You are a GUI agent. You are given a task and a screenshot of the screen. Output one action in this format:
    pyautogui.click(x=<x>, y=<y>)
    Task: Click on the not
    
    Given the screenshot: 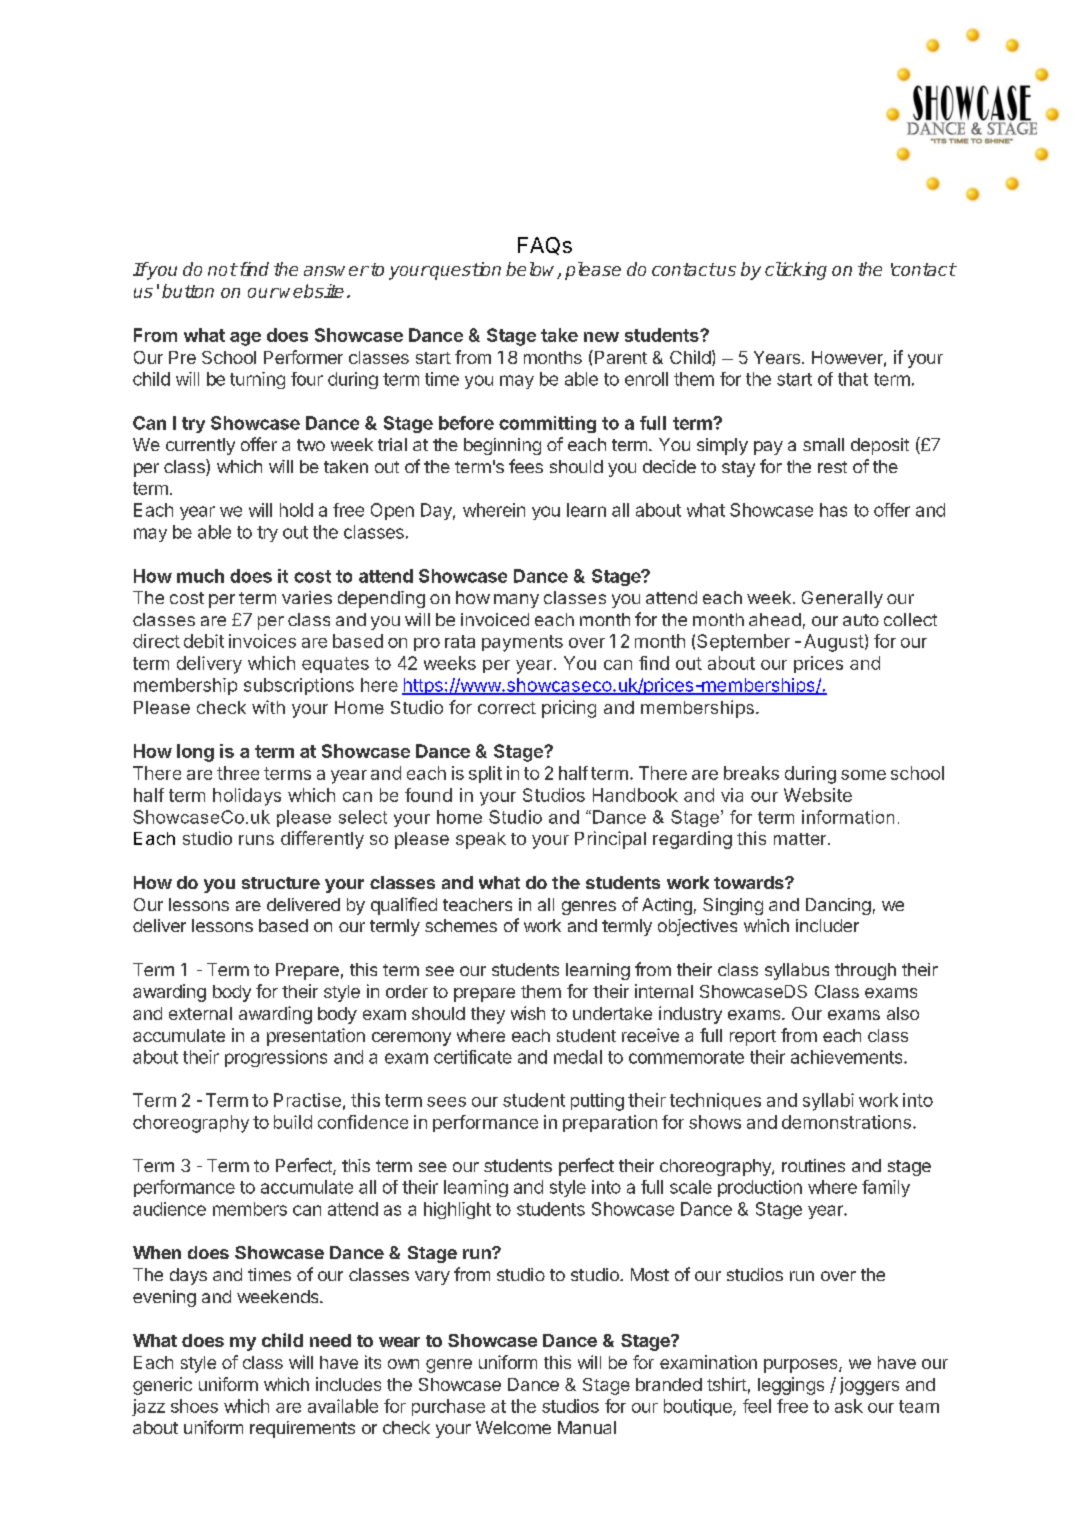 What is the action you would take?
    pyautogui.click(x=222, y=269)
